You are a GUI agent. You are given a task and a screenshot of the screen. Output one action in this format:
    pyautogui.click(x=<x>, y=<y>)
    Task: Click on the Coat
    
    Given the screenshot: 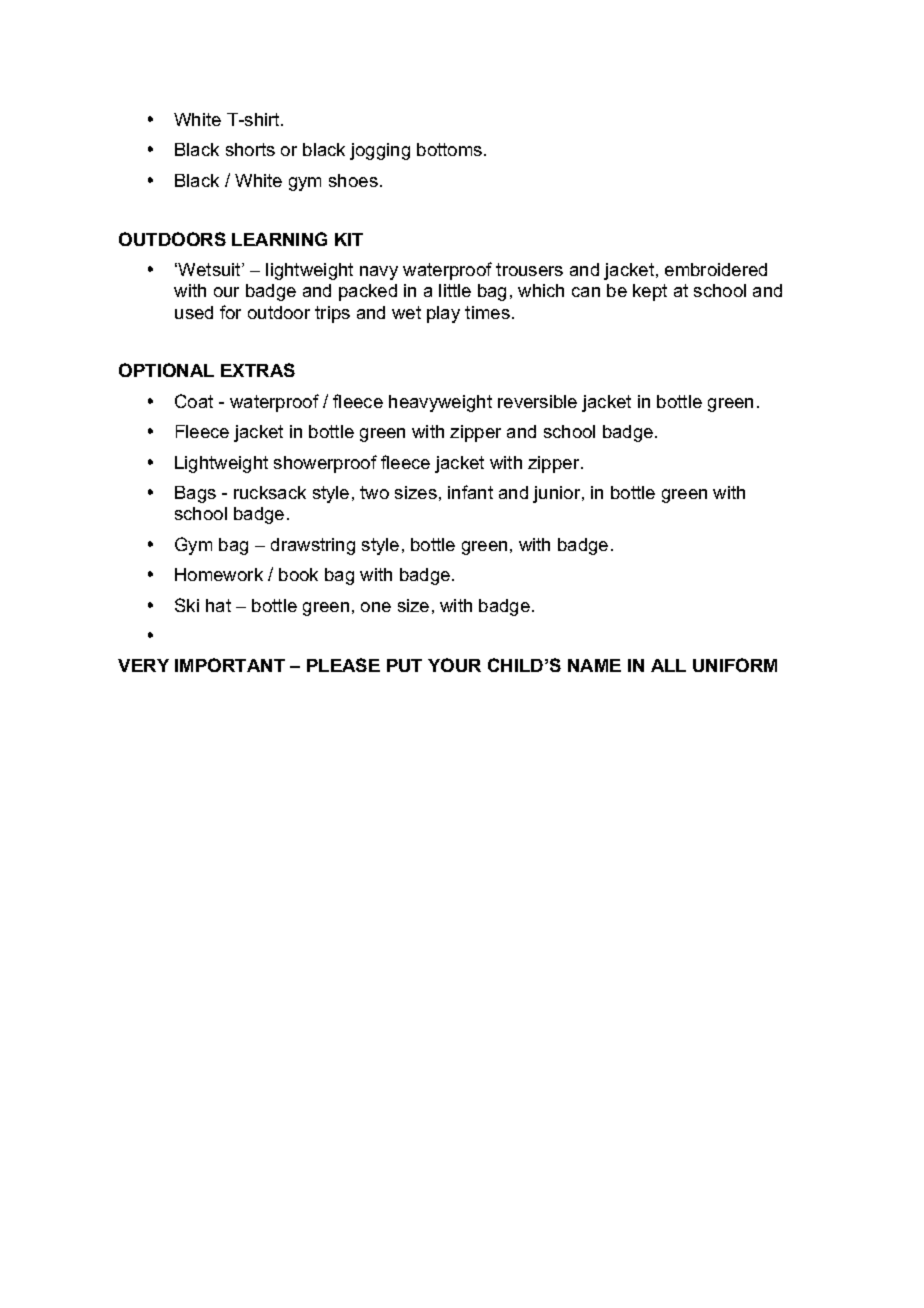 What is the action you would take?
    pyautogui.click(x=194, y=401)
